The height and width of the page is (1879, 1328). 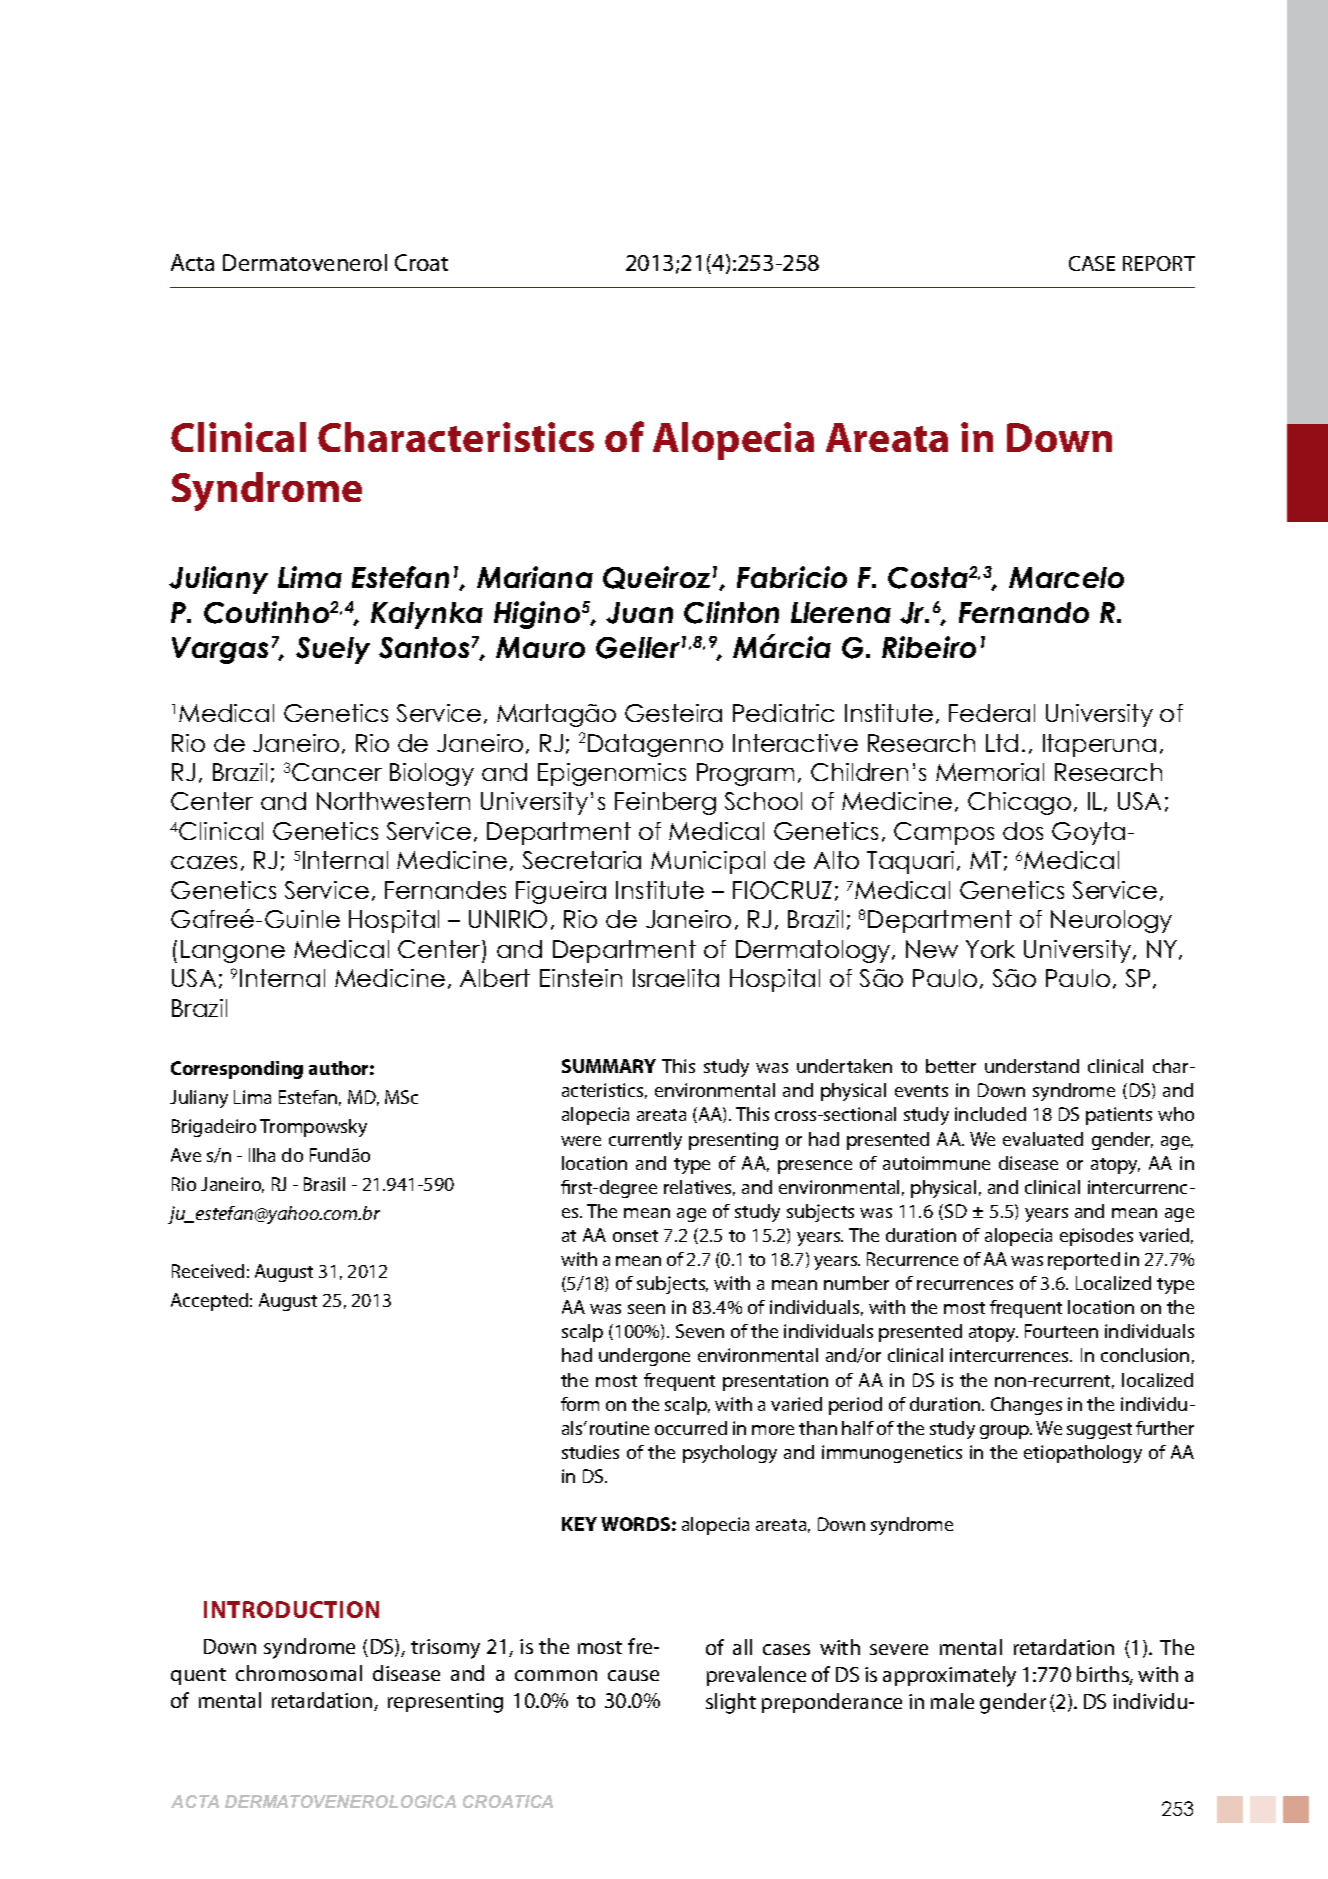 What do you see at coordinates (1043, 1139) in the page?
I see `evaluated` at bounding box center [1043, 1139].
